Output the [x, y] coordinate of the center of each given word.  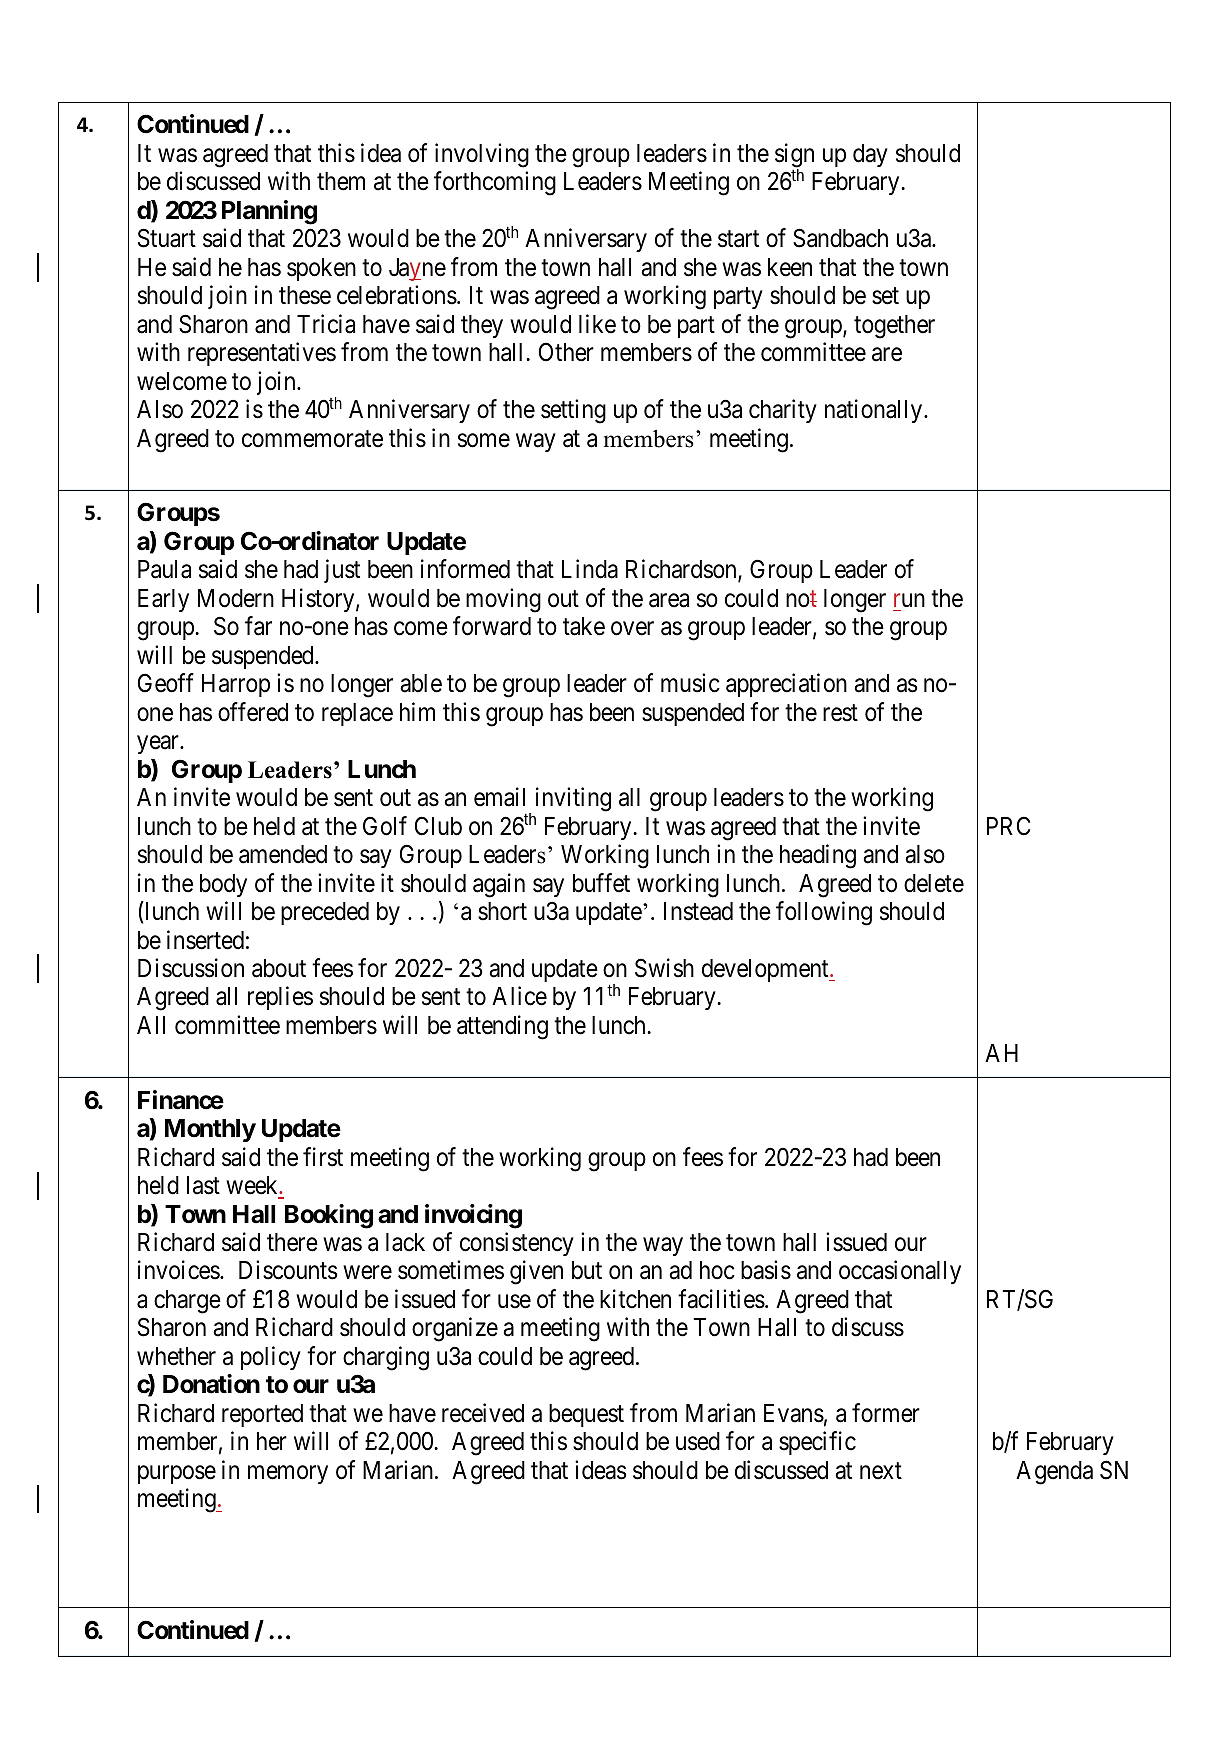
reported [262, 1415]
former [886, 1413]
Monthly [210, 1130]
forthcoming [495, 183]
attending [502, 1027]
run [909, 600]
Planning [269, 212]
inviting [573, 799]
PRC [1008, 826]
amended [283, 854]
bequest [586, 1415]
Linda [590, 569]
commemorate [312, 439]
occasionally [900, 1272]
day [870, 155]
